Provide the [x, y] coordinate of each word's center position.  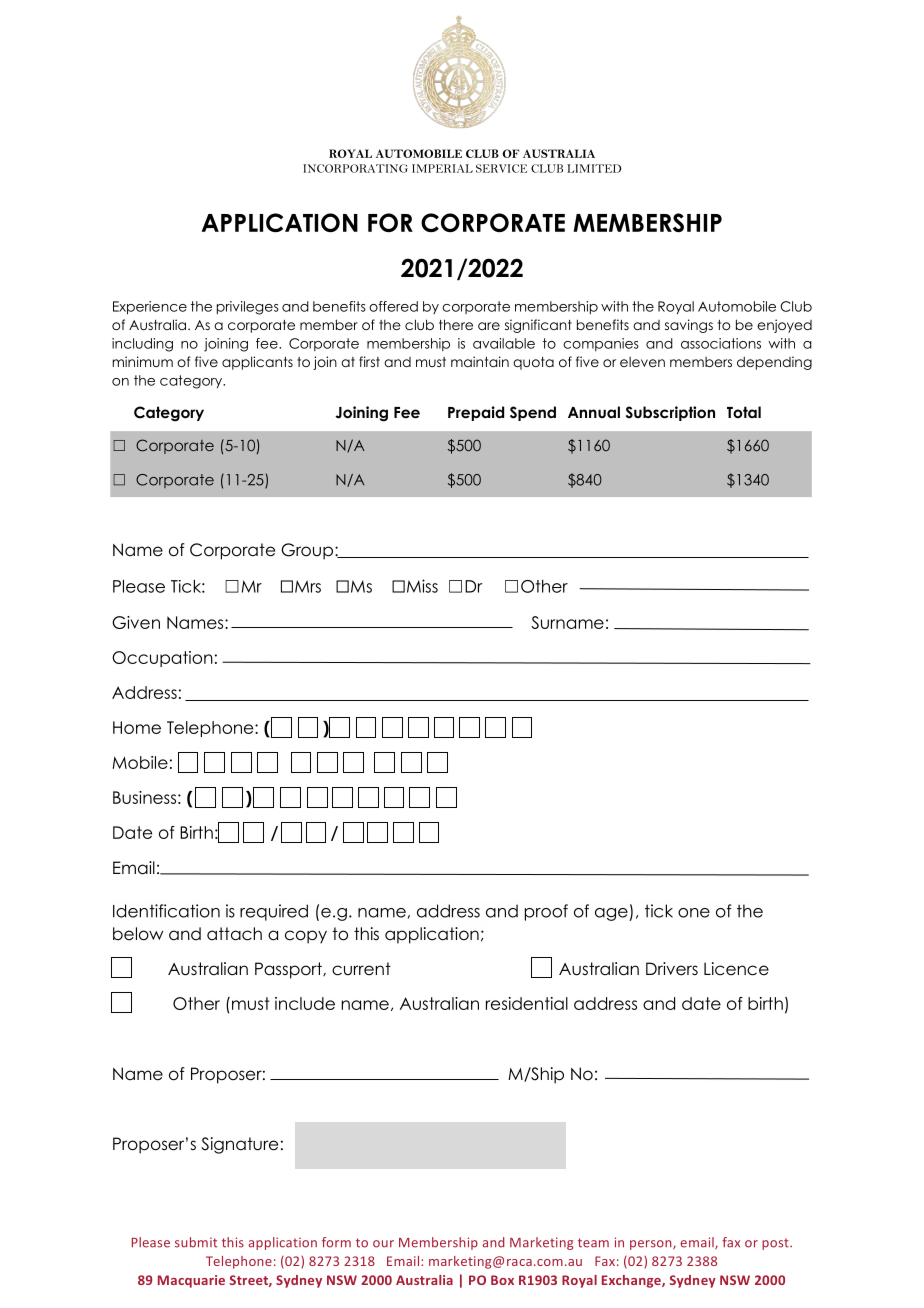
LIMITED [594, 168]
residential [527, 1003]
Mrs [308, 586]
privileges [248, 308]
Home [137, 727]
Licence [736, 969]
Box [502, 1280]
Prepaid [476, 413]
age [612, 914]
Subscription [670, 413]
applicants [257, 363]
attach [234, 934]
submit [196, 1242]
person [652, 1245]
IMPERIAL [442, 168]
